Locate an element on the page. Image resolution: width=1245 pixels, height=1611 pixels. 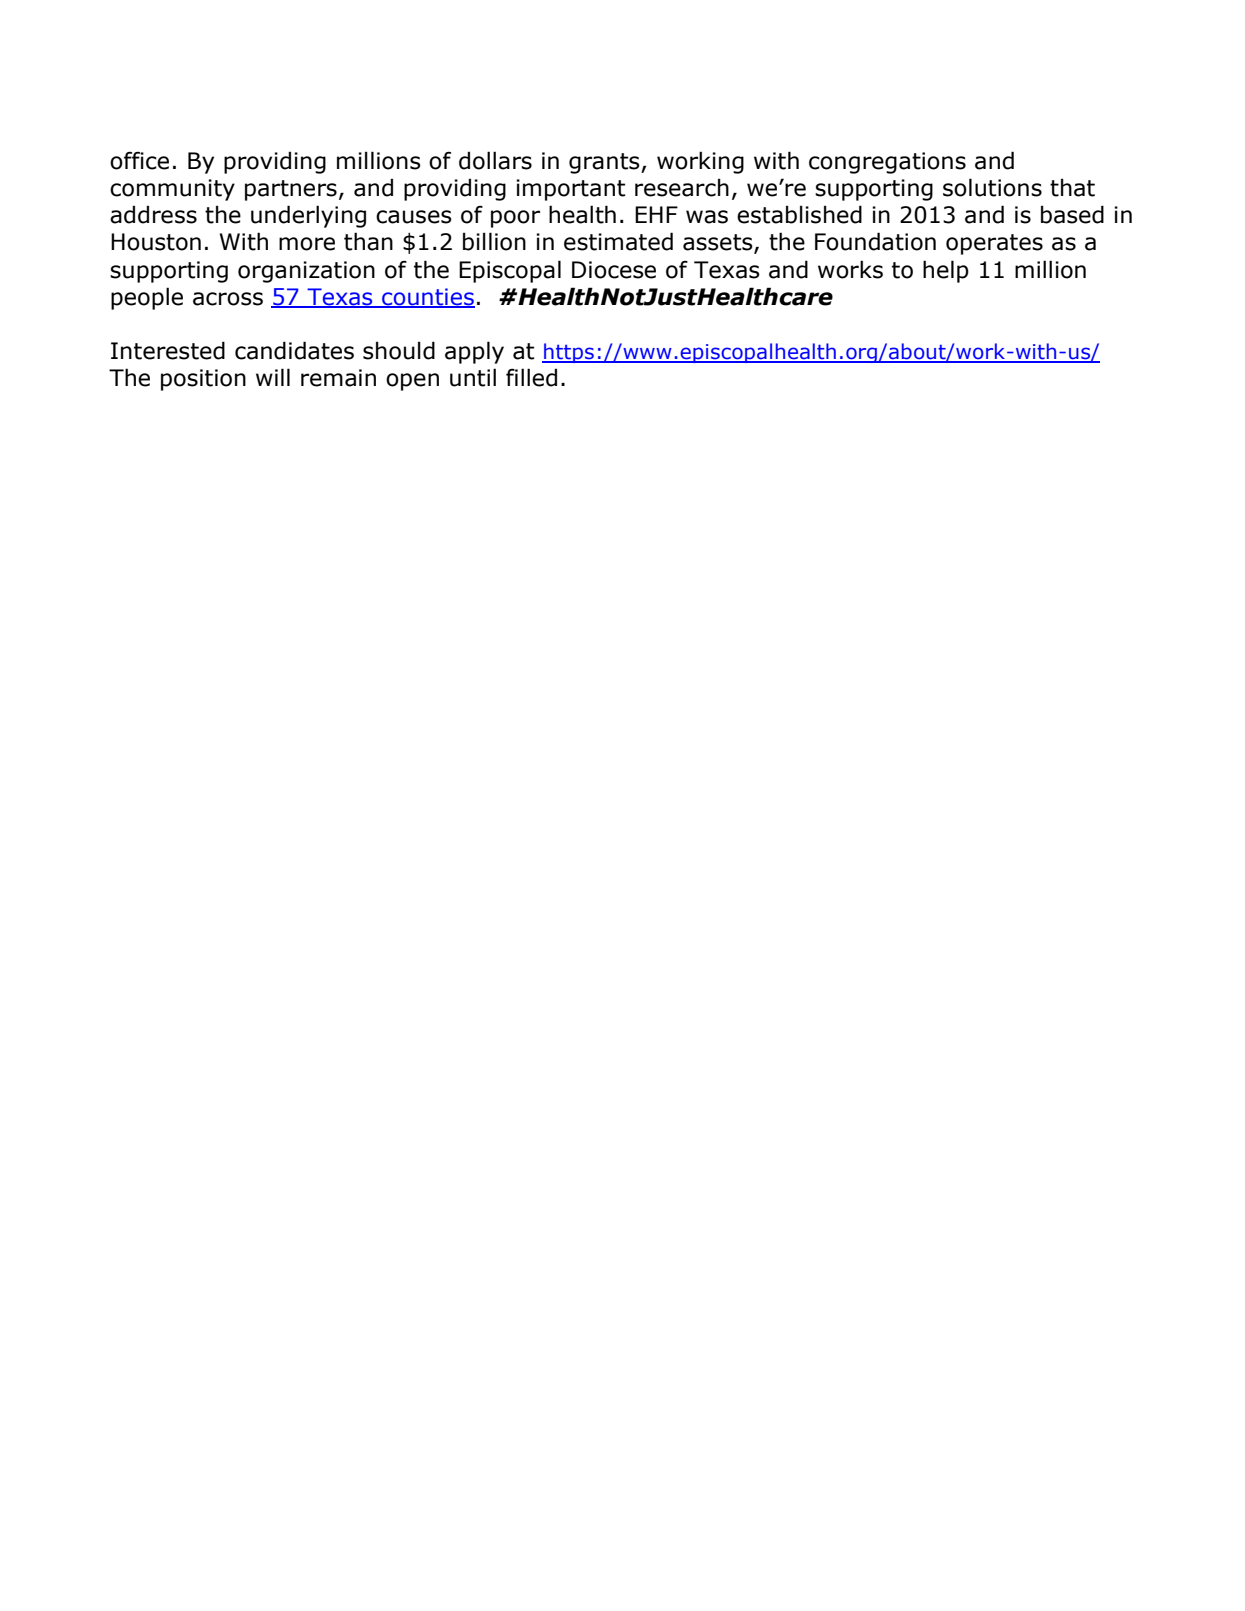
help is located at coordinates (946, 271).
